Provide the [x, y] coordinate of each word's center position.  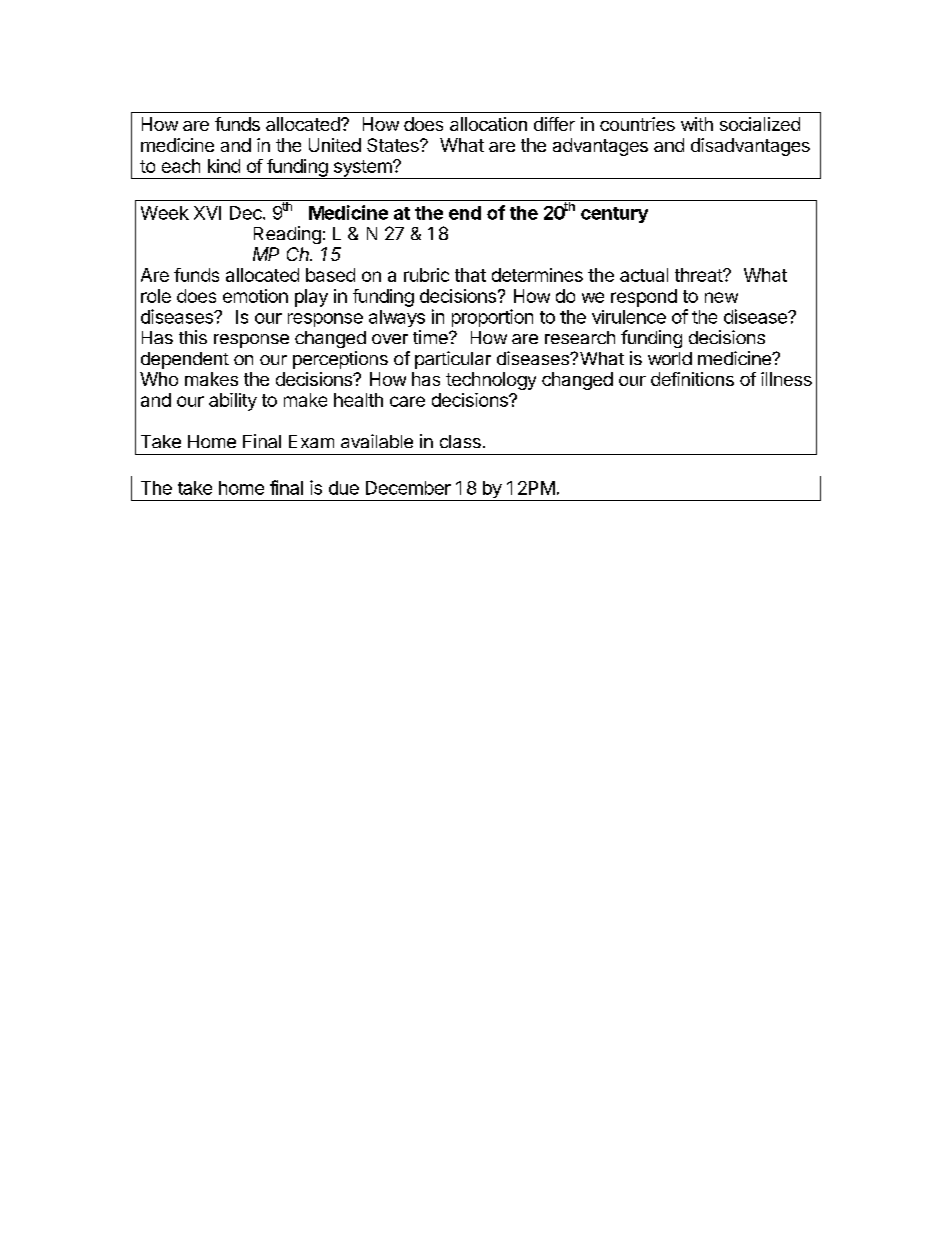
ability [233, 402]
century [614, 215]
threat [699, 275]
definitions [692, 379]
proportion [492, 318]
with [697, 124]
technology [491, 381]
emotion [255, 296]
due [344, 488]
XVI [207, 213]
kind [224, 166]
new [721, 297]
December [408, 488]
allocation [488, 124]
